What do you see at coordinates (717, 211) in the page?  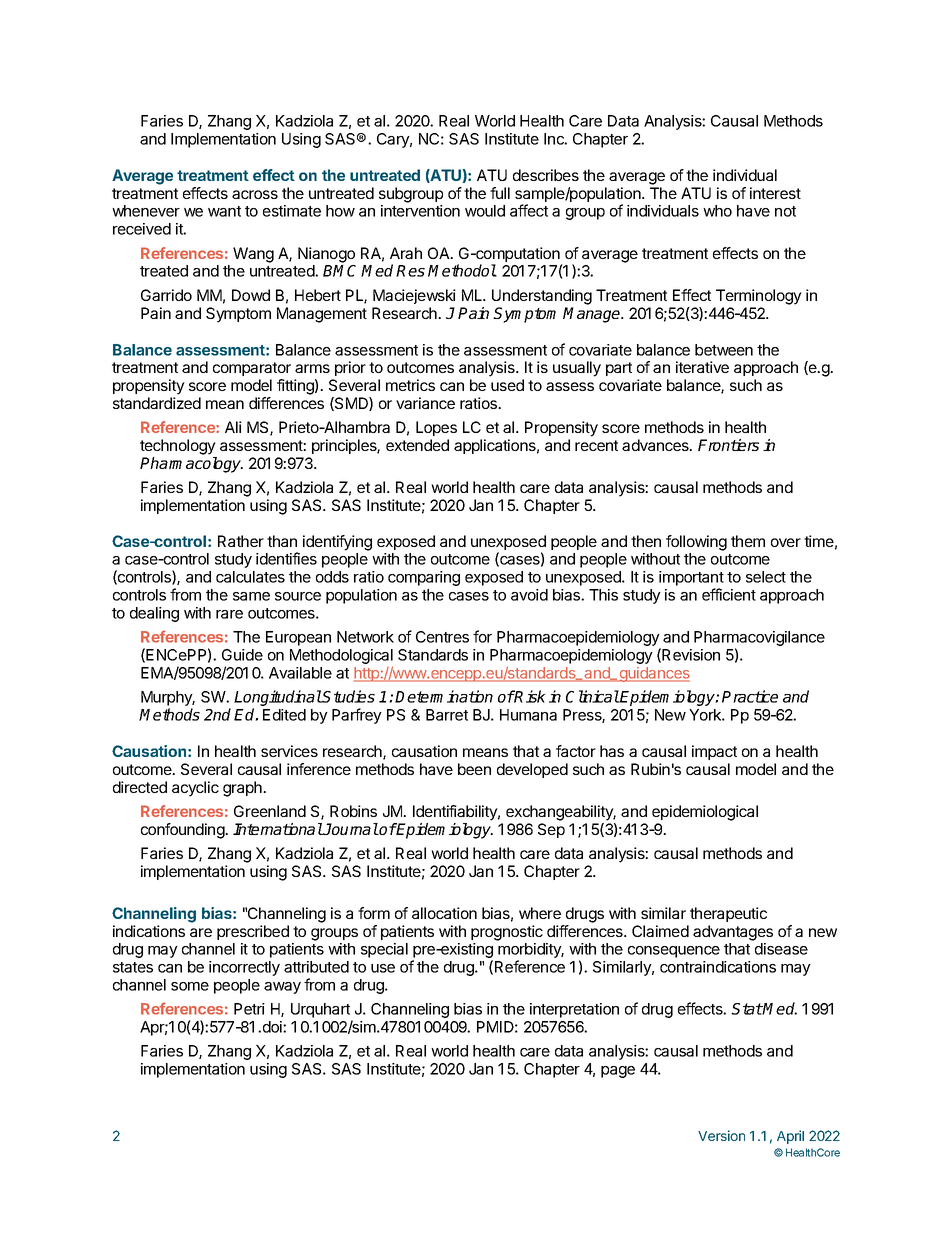 I see `who` at bounding box center [717, 211].
